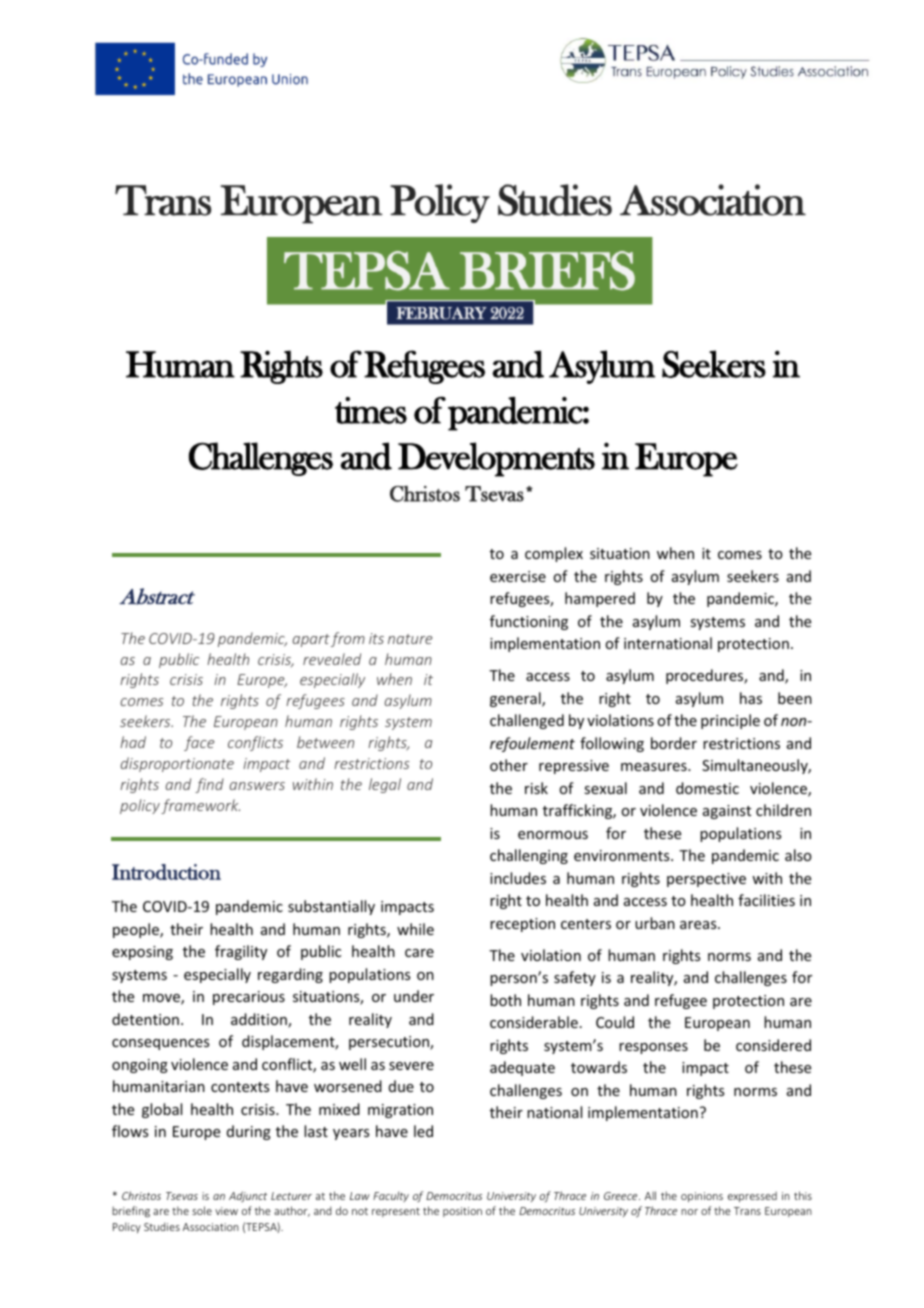 The image size is (924, 1308). Describe the element at coordinates (462, 1212) in the screenshot. I see `position` at that location.
